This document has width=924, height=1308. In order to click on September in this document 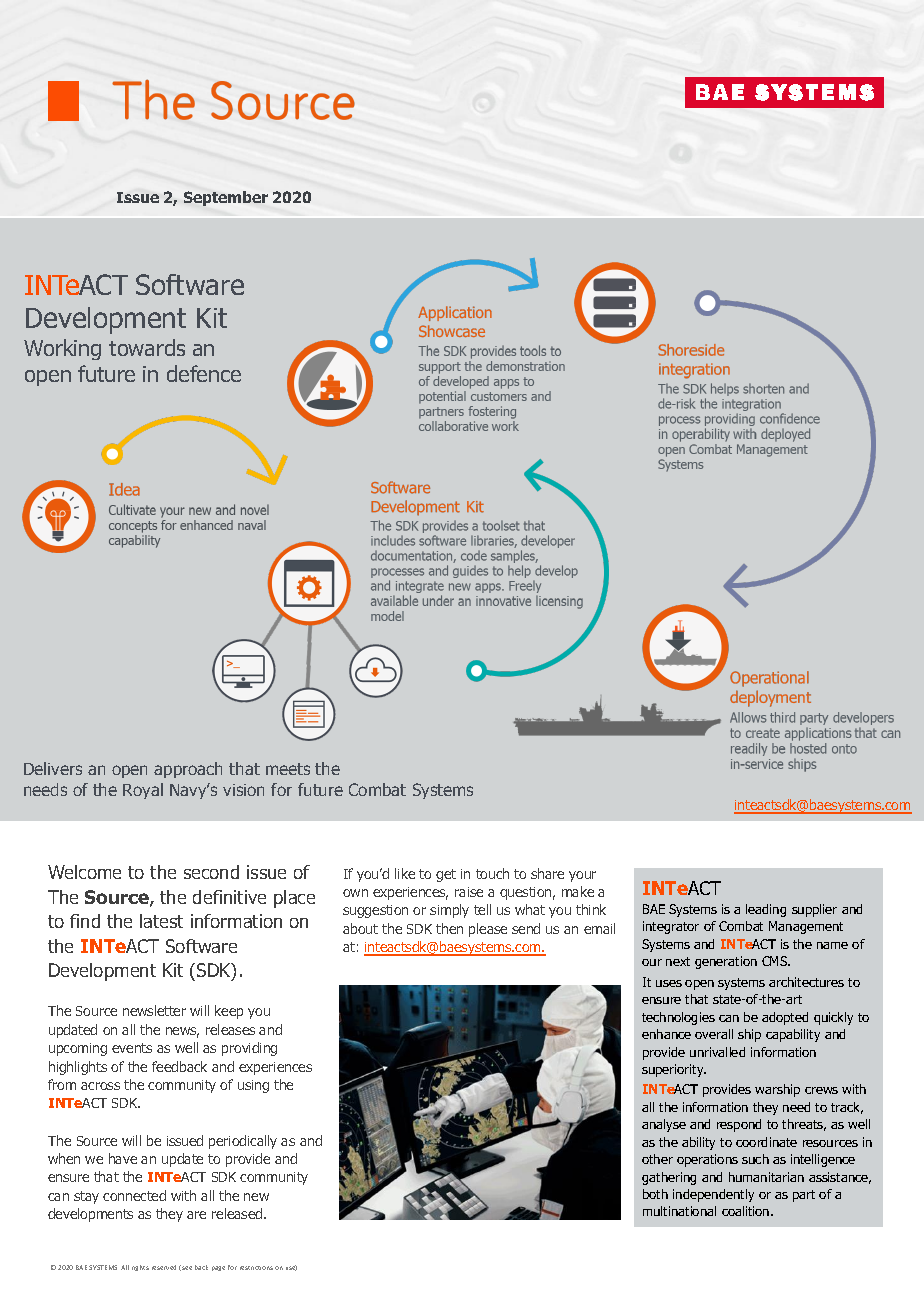, I will do `click(226, 198)`.
